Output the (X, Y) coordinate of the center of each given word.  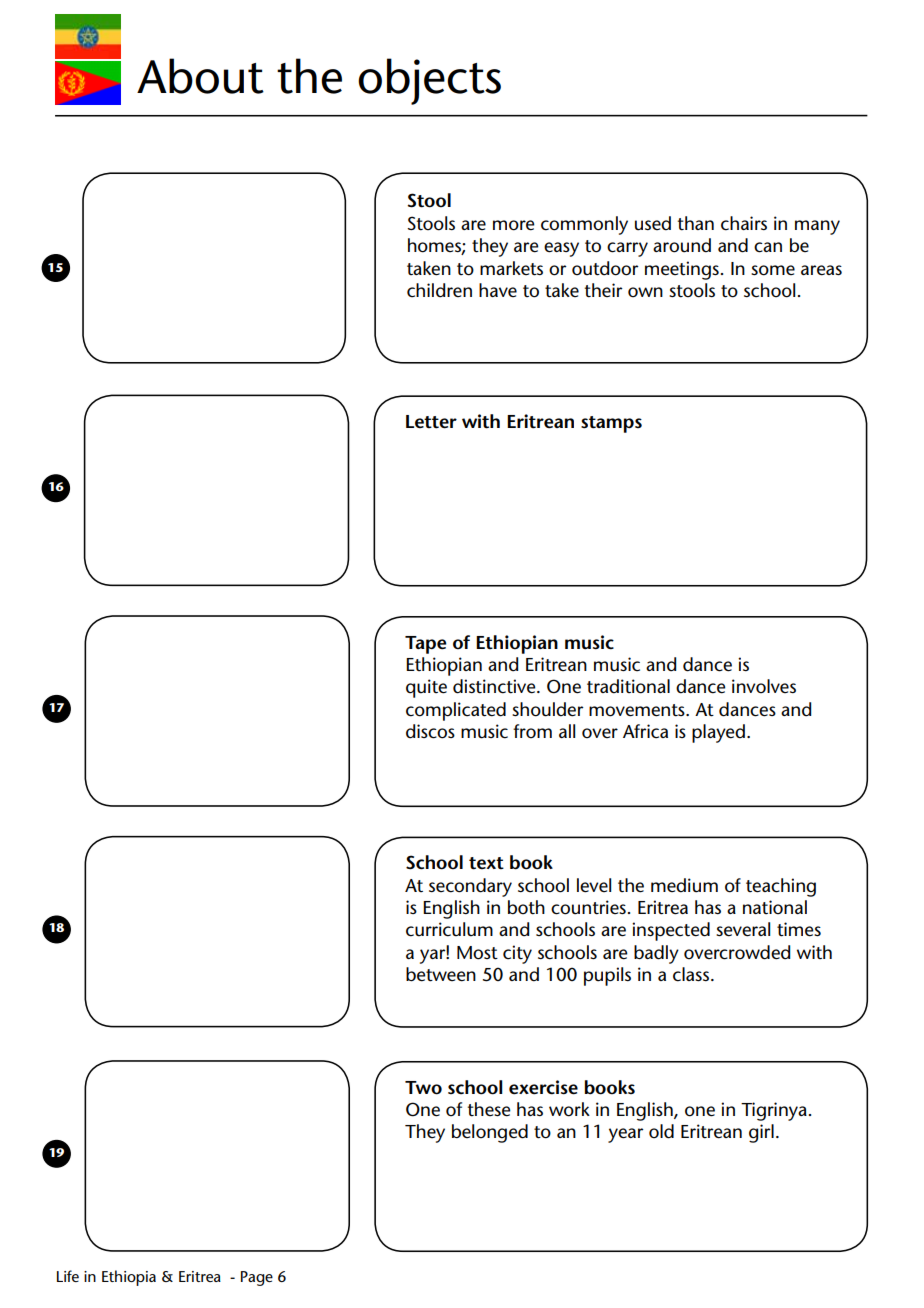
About (200, 76)
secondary (470, 887)
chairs (744, 223)
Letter (431, 422)
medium (684, 885)
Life (68, 1276)
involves (764, 686)
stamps (611, 424)
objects (429, 81)
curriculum (449, 929)
